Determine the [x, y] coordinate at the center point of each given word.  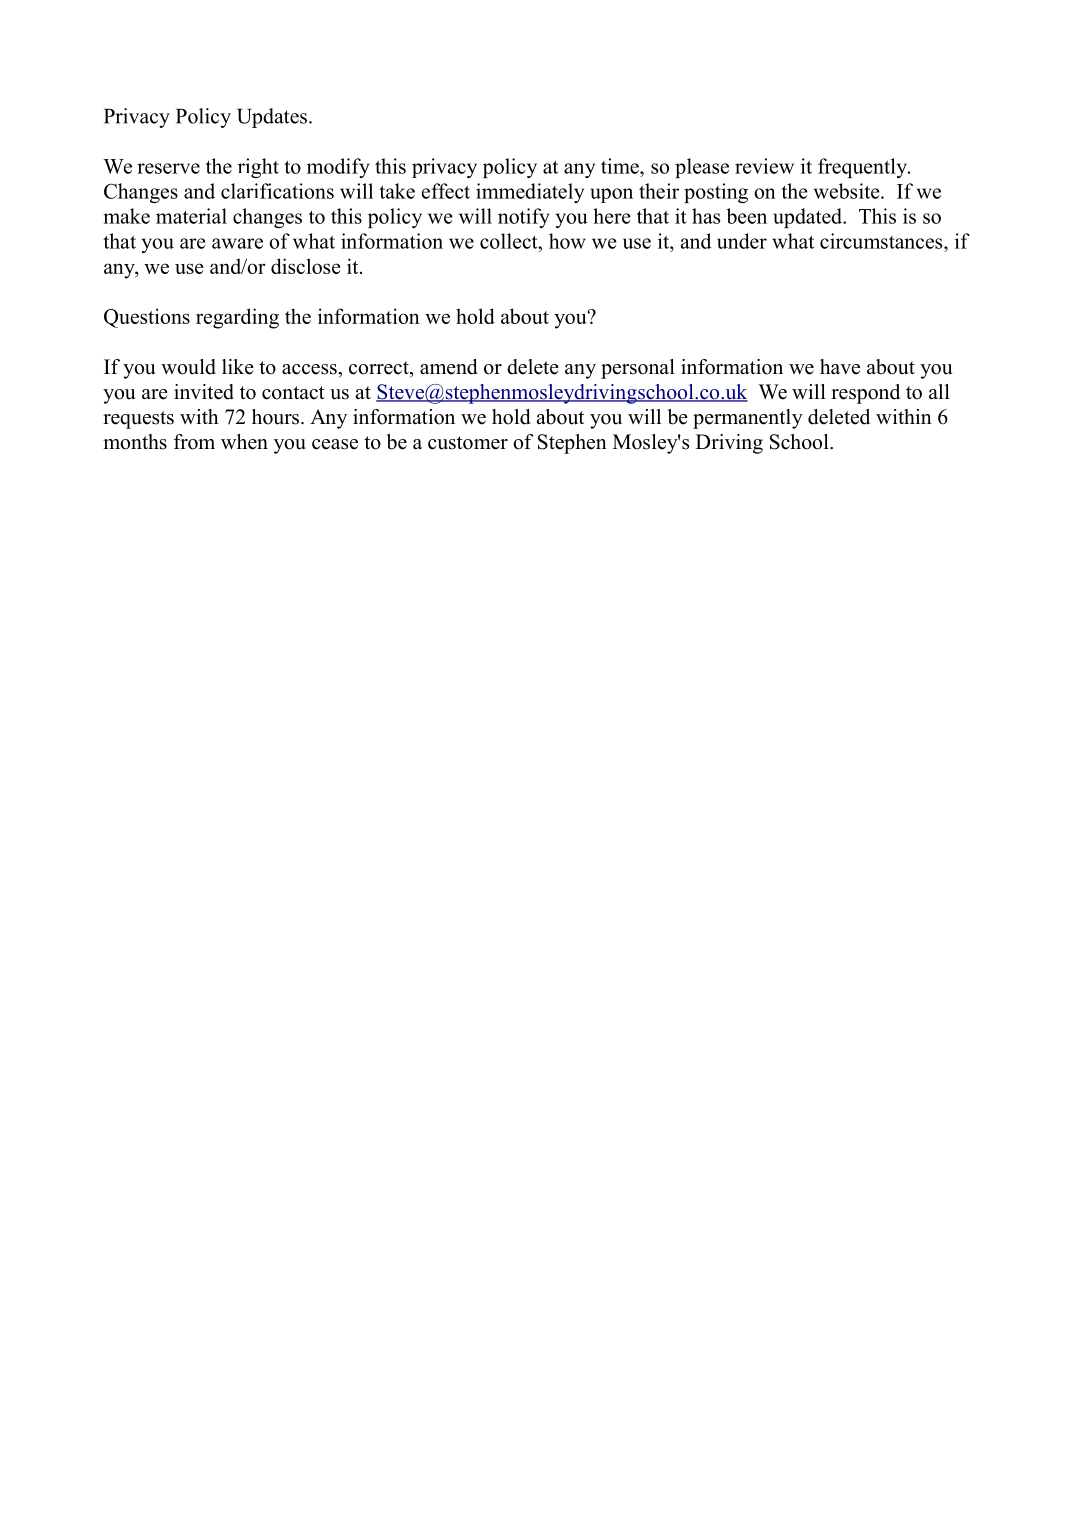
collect [510, 241]
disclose [306, 266]
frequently [864, 168]
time [621, 166]
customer [468, 443]
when [244, 442]
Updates [272, 118]
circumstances [882, 241]
